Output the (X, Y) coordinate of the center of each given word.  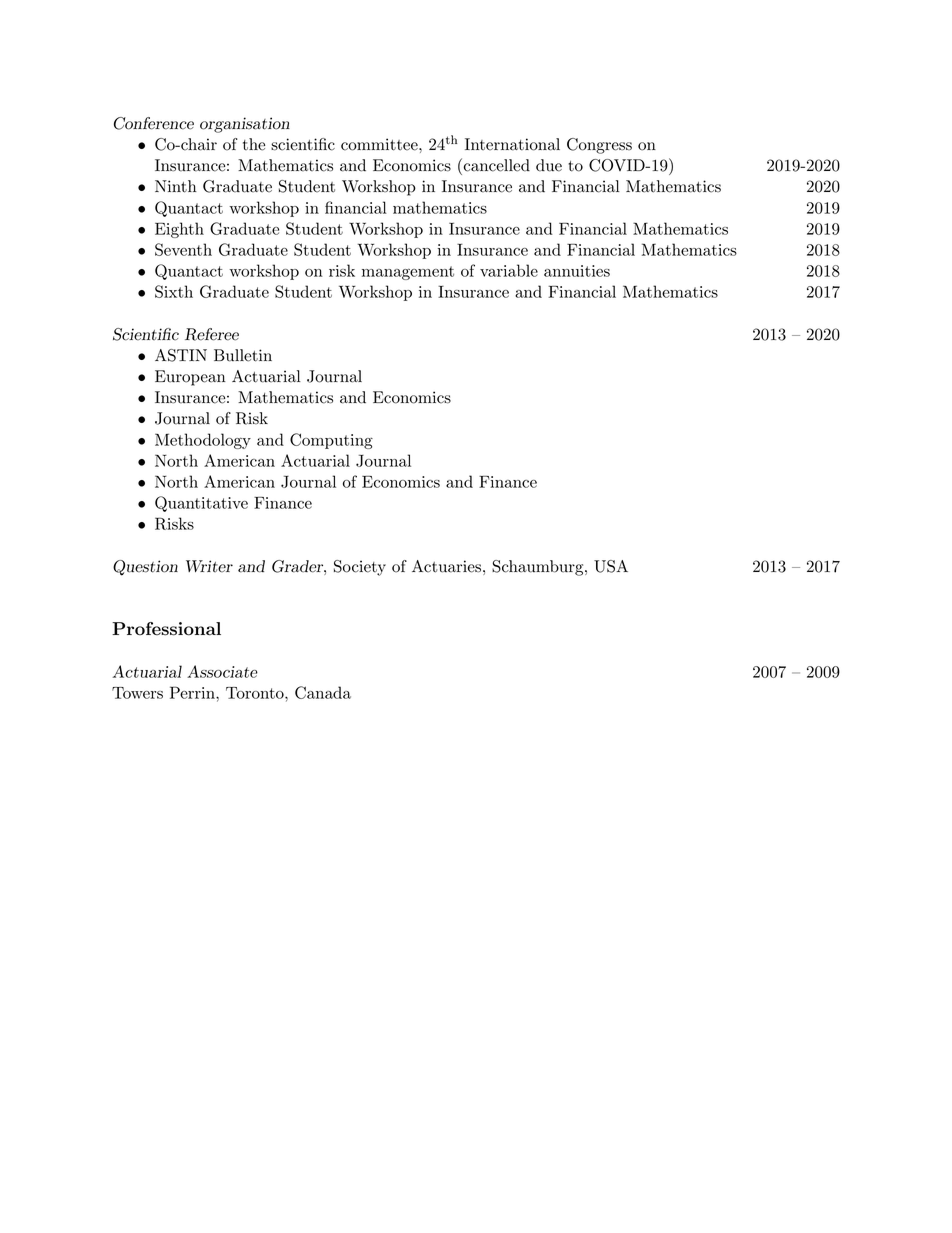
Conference (154, 123)
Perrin (193, 692)
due (549, 165)
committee (380, 144)
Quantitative (201, 504)
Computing (331, 441)
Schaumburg (537, 568)
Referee (212, 334)
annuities (577, 271)
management (408, 273)
